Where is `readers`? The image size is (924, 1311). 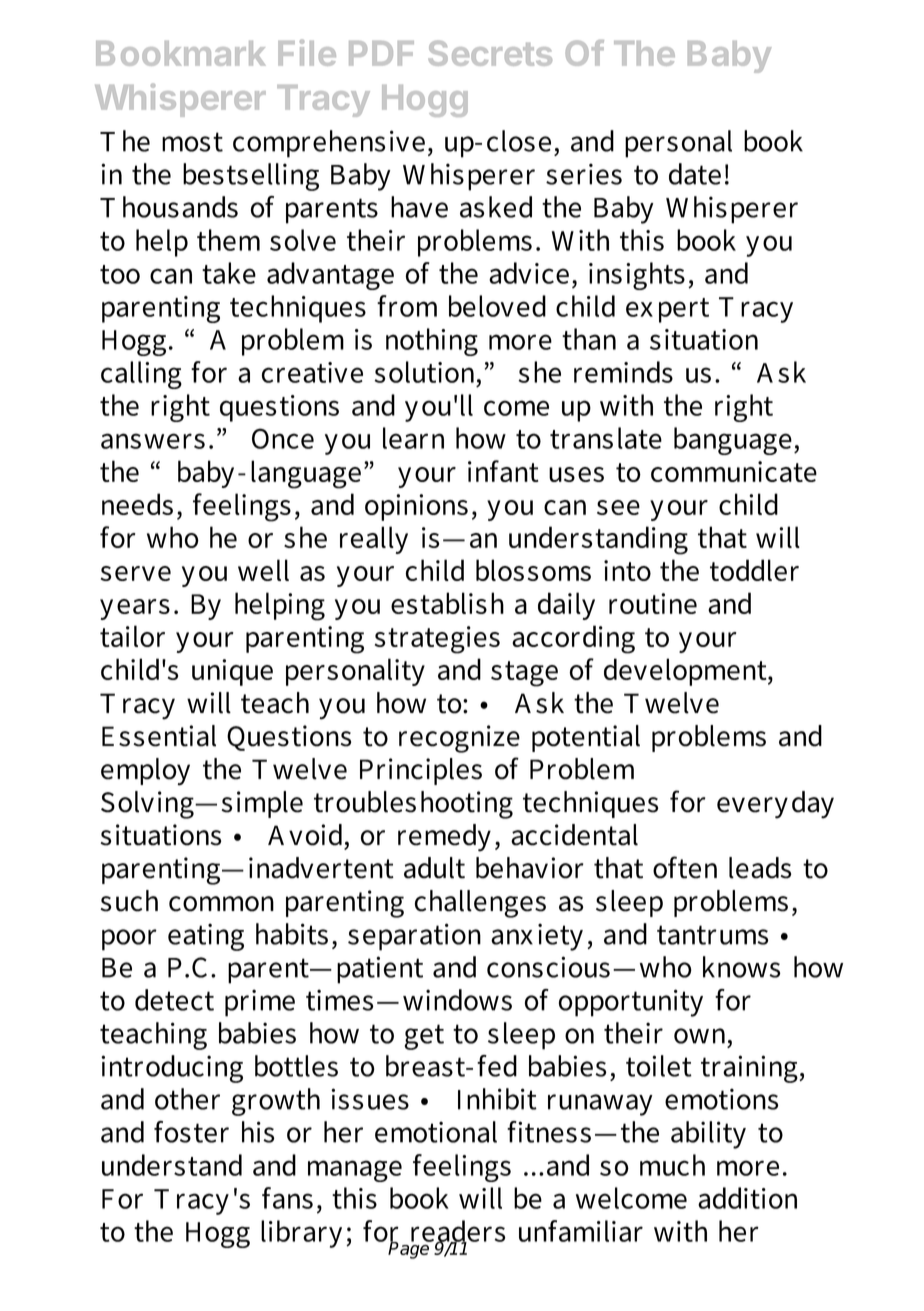 readers is located at coordinates (458, 1232).
